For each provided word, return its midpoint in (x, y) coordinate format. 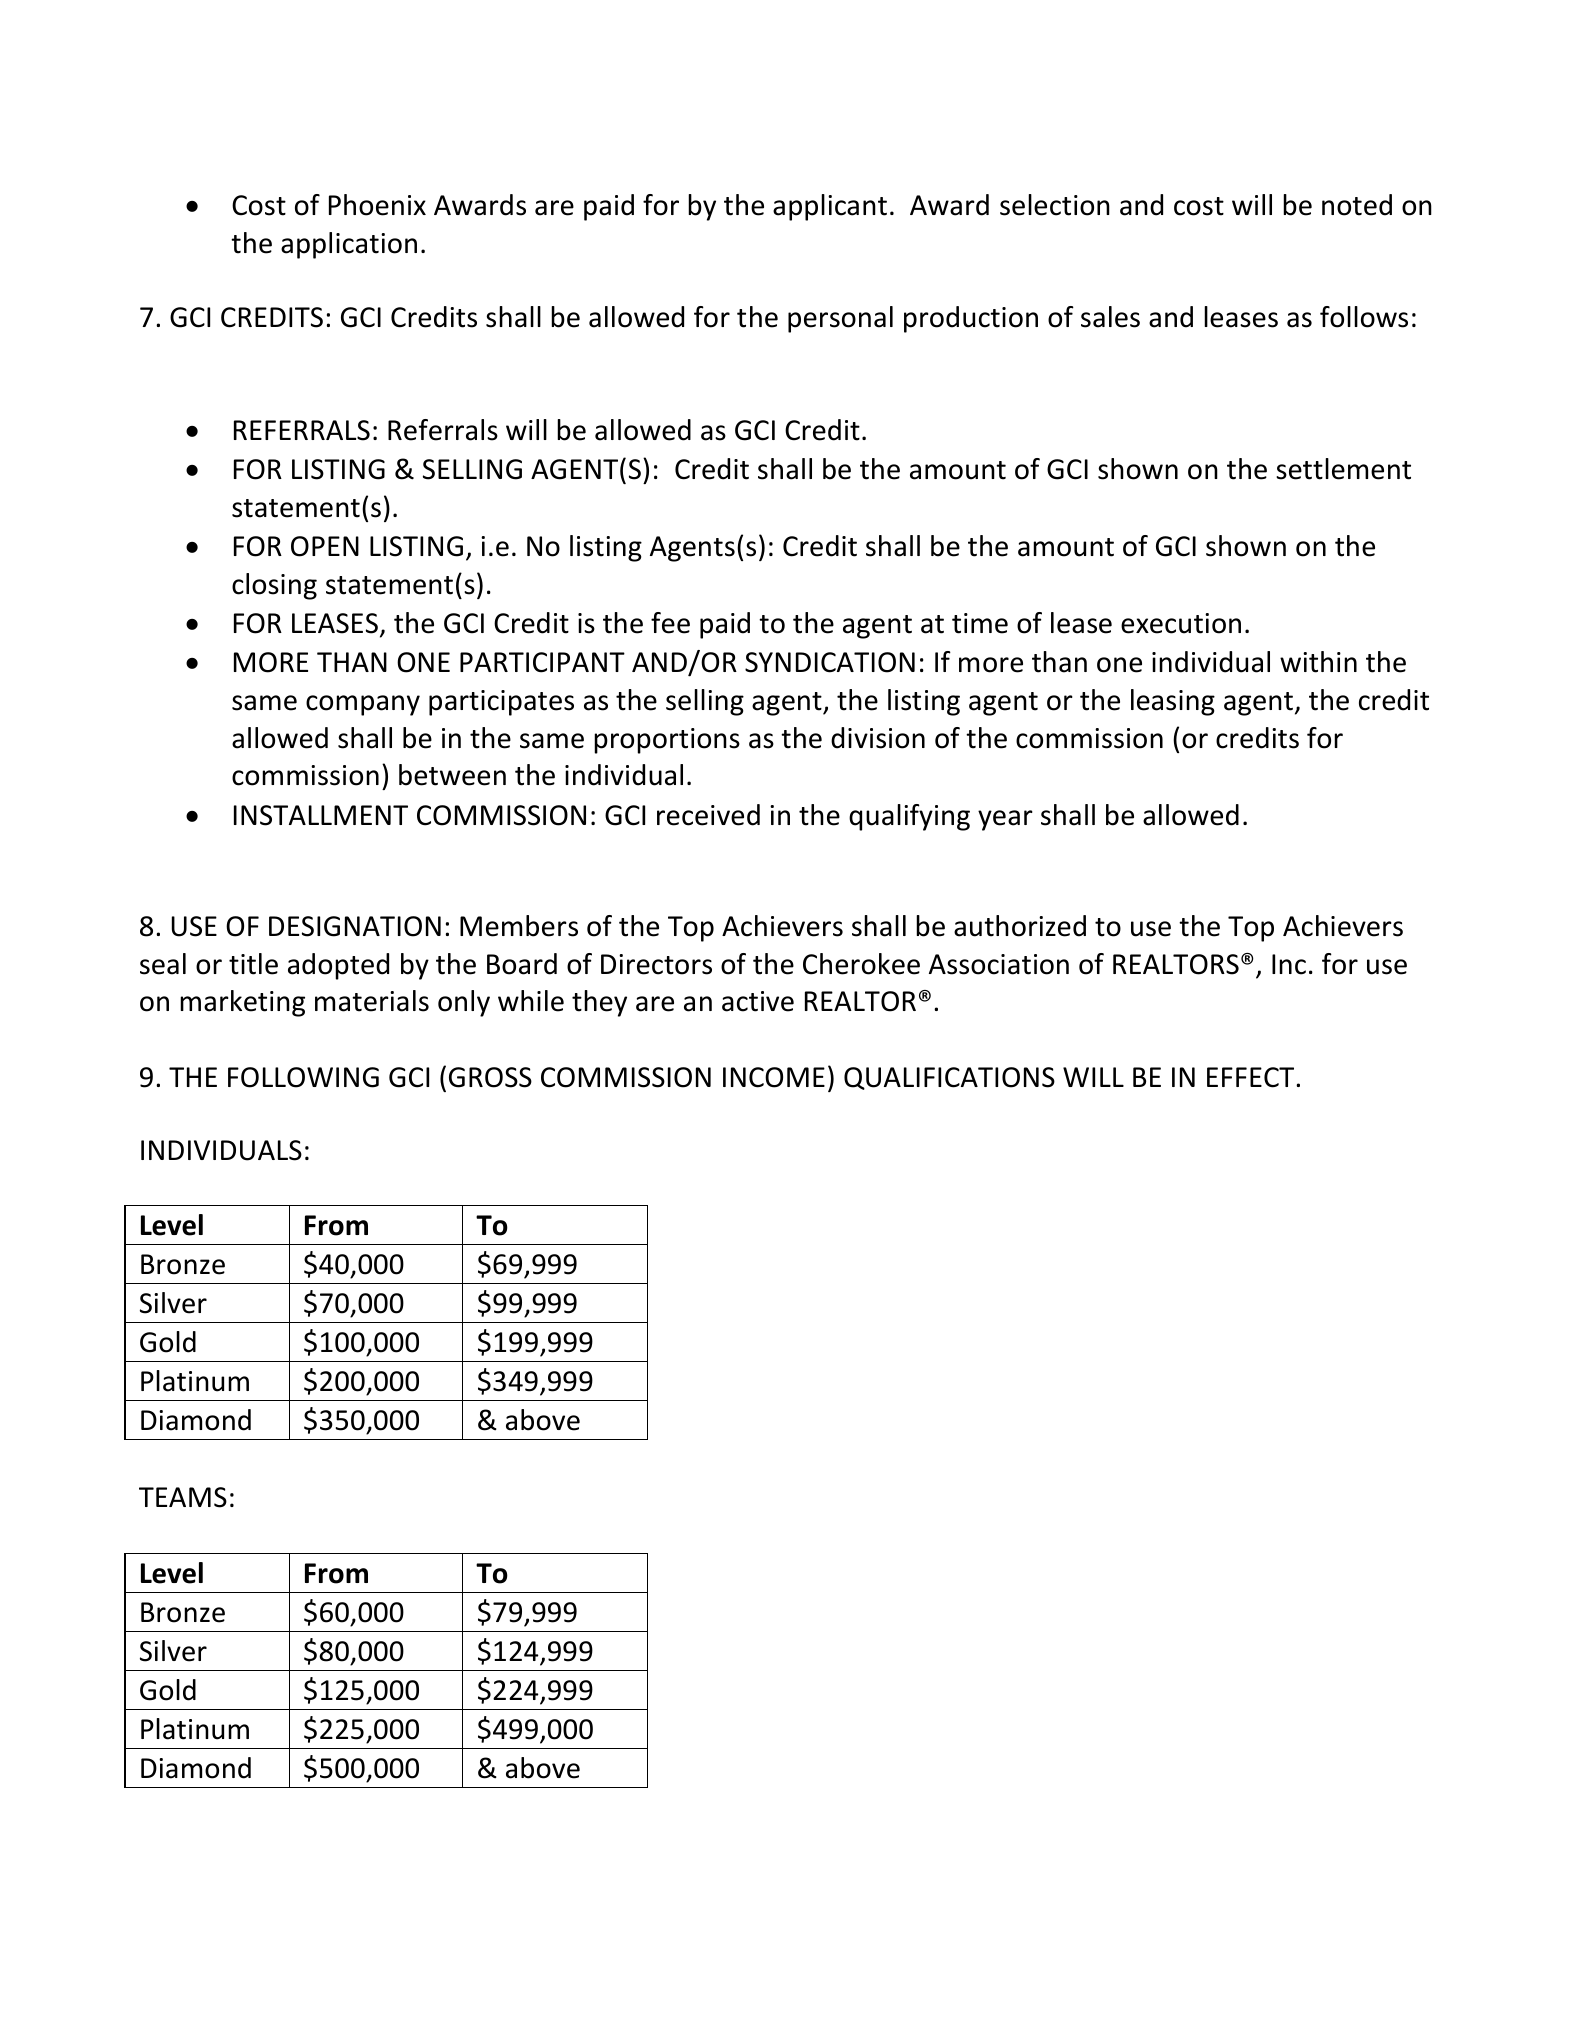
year (1005, 820)
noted (1357, 205)
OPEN (325, 546)
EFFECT (1252, 1077)
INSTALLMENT (321, 815)
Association (999, 964)
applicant (830, 207)
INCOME (774, 1077)
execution (1181, 623)
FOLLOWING (303, 1077)
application (349, 245)
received (708, 815)
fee (670, 623)
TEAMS (183, 1497)
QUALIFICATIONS (949, 1078)
